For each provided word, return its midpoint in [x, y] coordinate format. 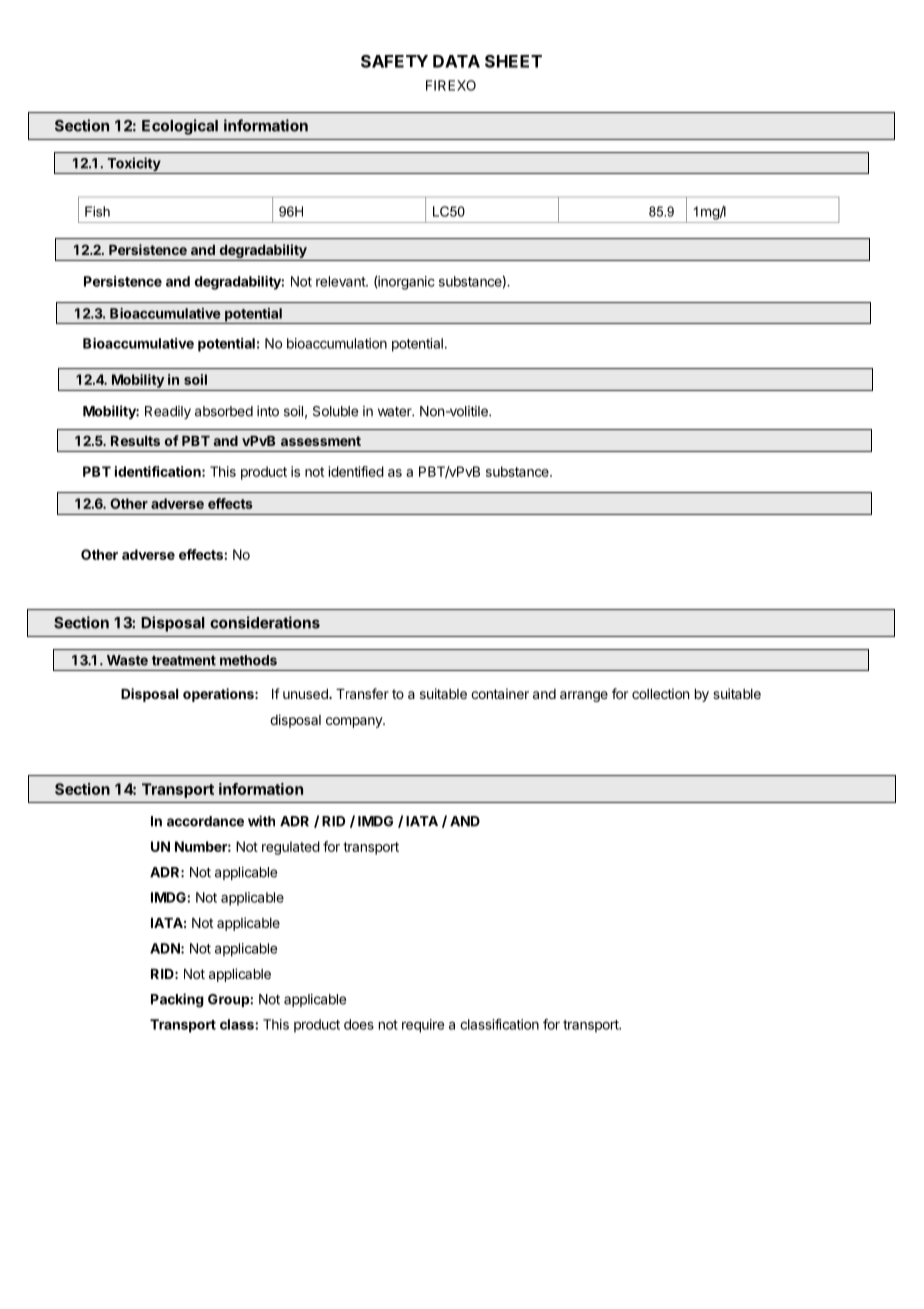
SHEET [513, 61]
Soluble [335, 411]
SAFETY [394, 61]
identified [356, 471]
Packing [177, 1000]
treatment [184, 661]
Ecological [180, 127]
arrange [584, 696]
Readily [168, 412]
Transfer [362, 693]
